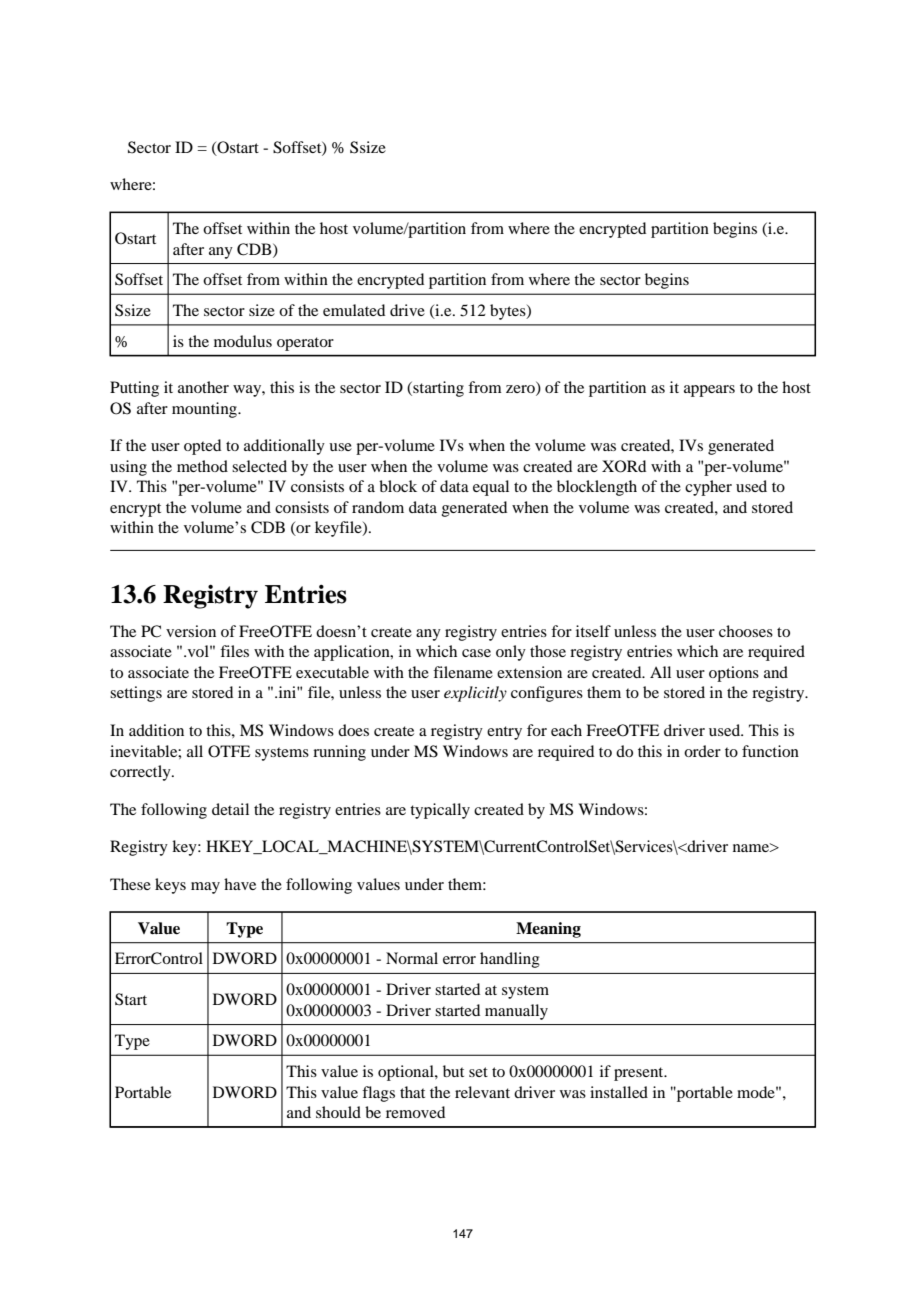  Describe the element at coordinates (509, 312) in the screenshot. I see `bytes` at that location.
